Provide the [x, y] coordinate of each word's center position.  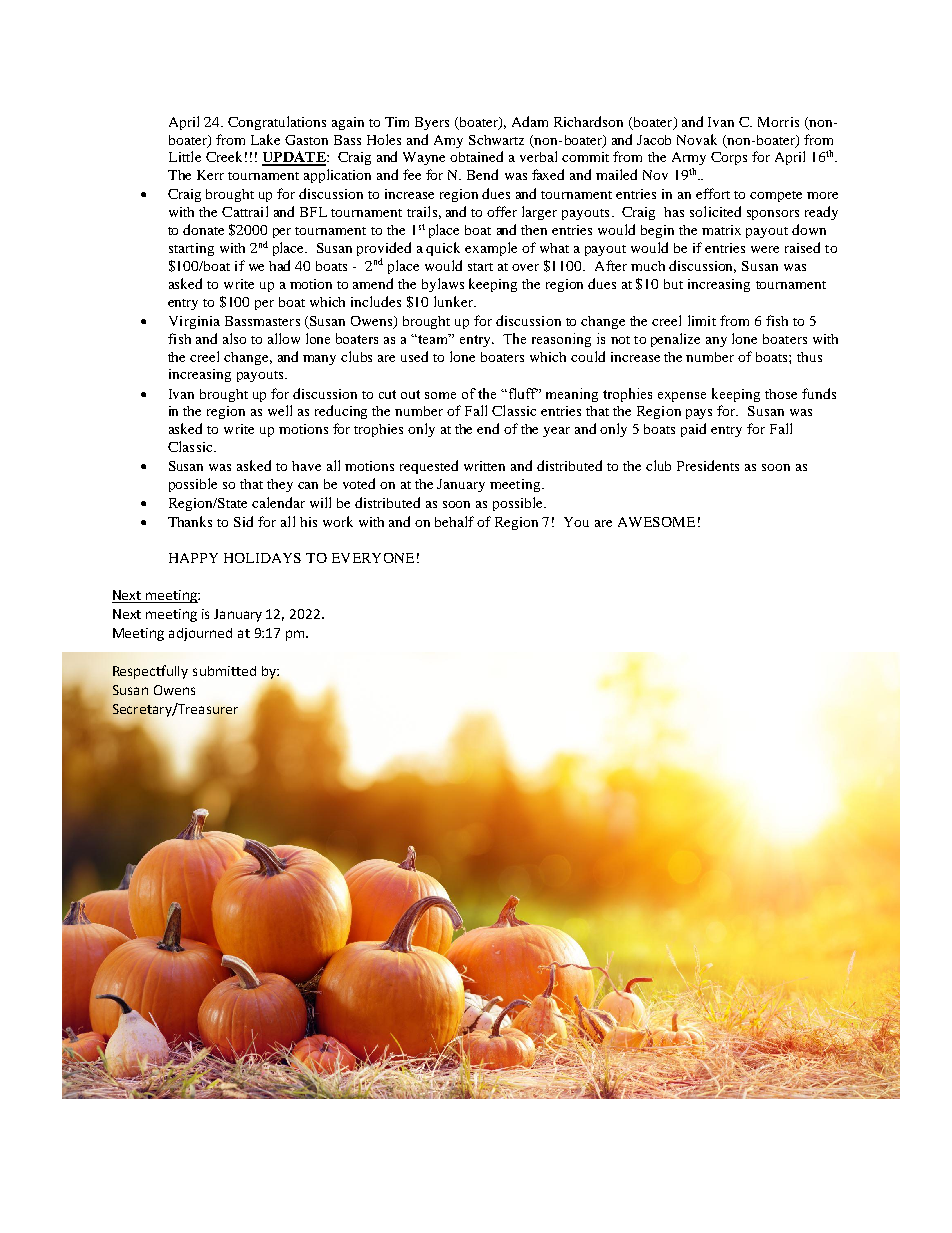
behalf [454, 521]
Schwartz [496, 140]
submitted [224, 671]
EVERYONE [373, 558]
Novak [697, 139]
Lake [265, 139]
